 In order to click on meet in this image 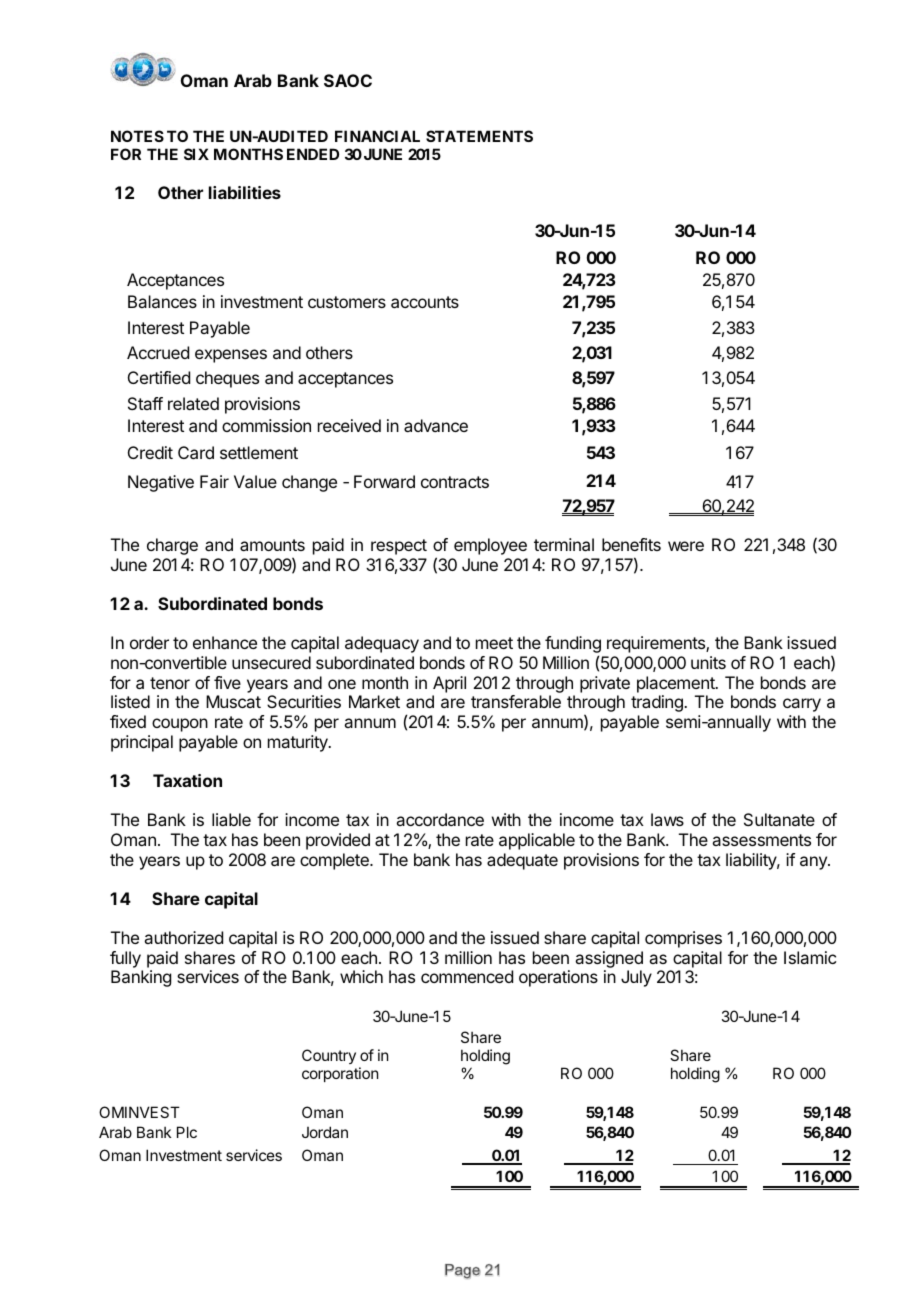, I will do `click(494, 643)`.
